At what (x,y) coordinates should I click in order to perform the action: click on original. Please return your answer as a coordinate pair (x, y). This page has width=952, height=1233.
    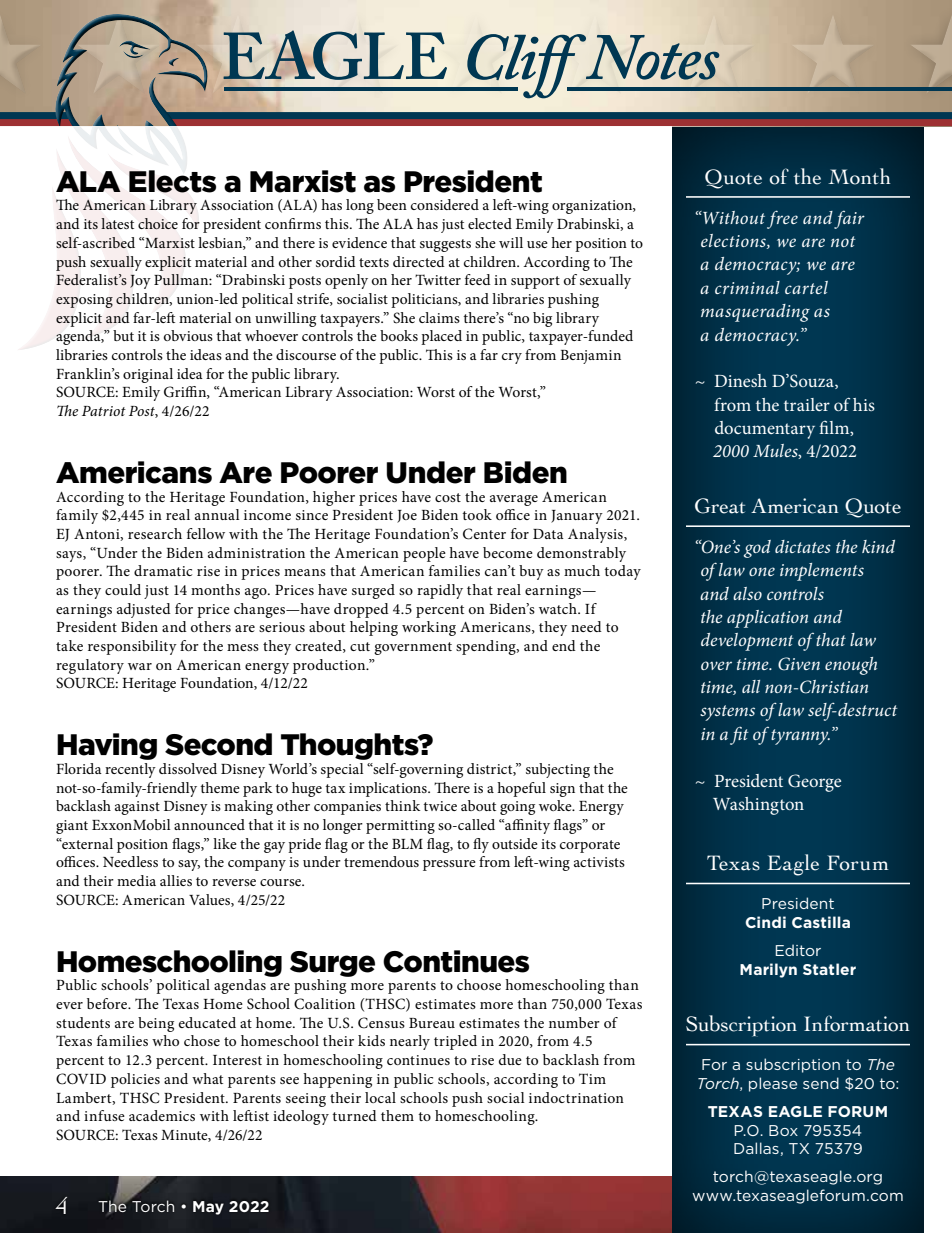
    Looking at the image, I should click on (148, 375).
